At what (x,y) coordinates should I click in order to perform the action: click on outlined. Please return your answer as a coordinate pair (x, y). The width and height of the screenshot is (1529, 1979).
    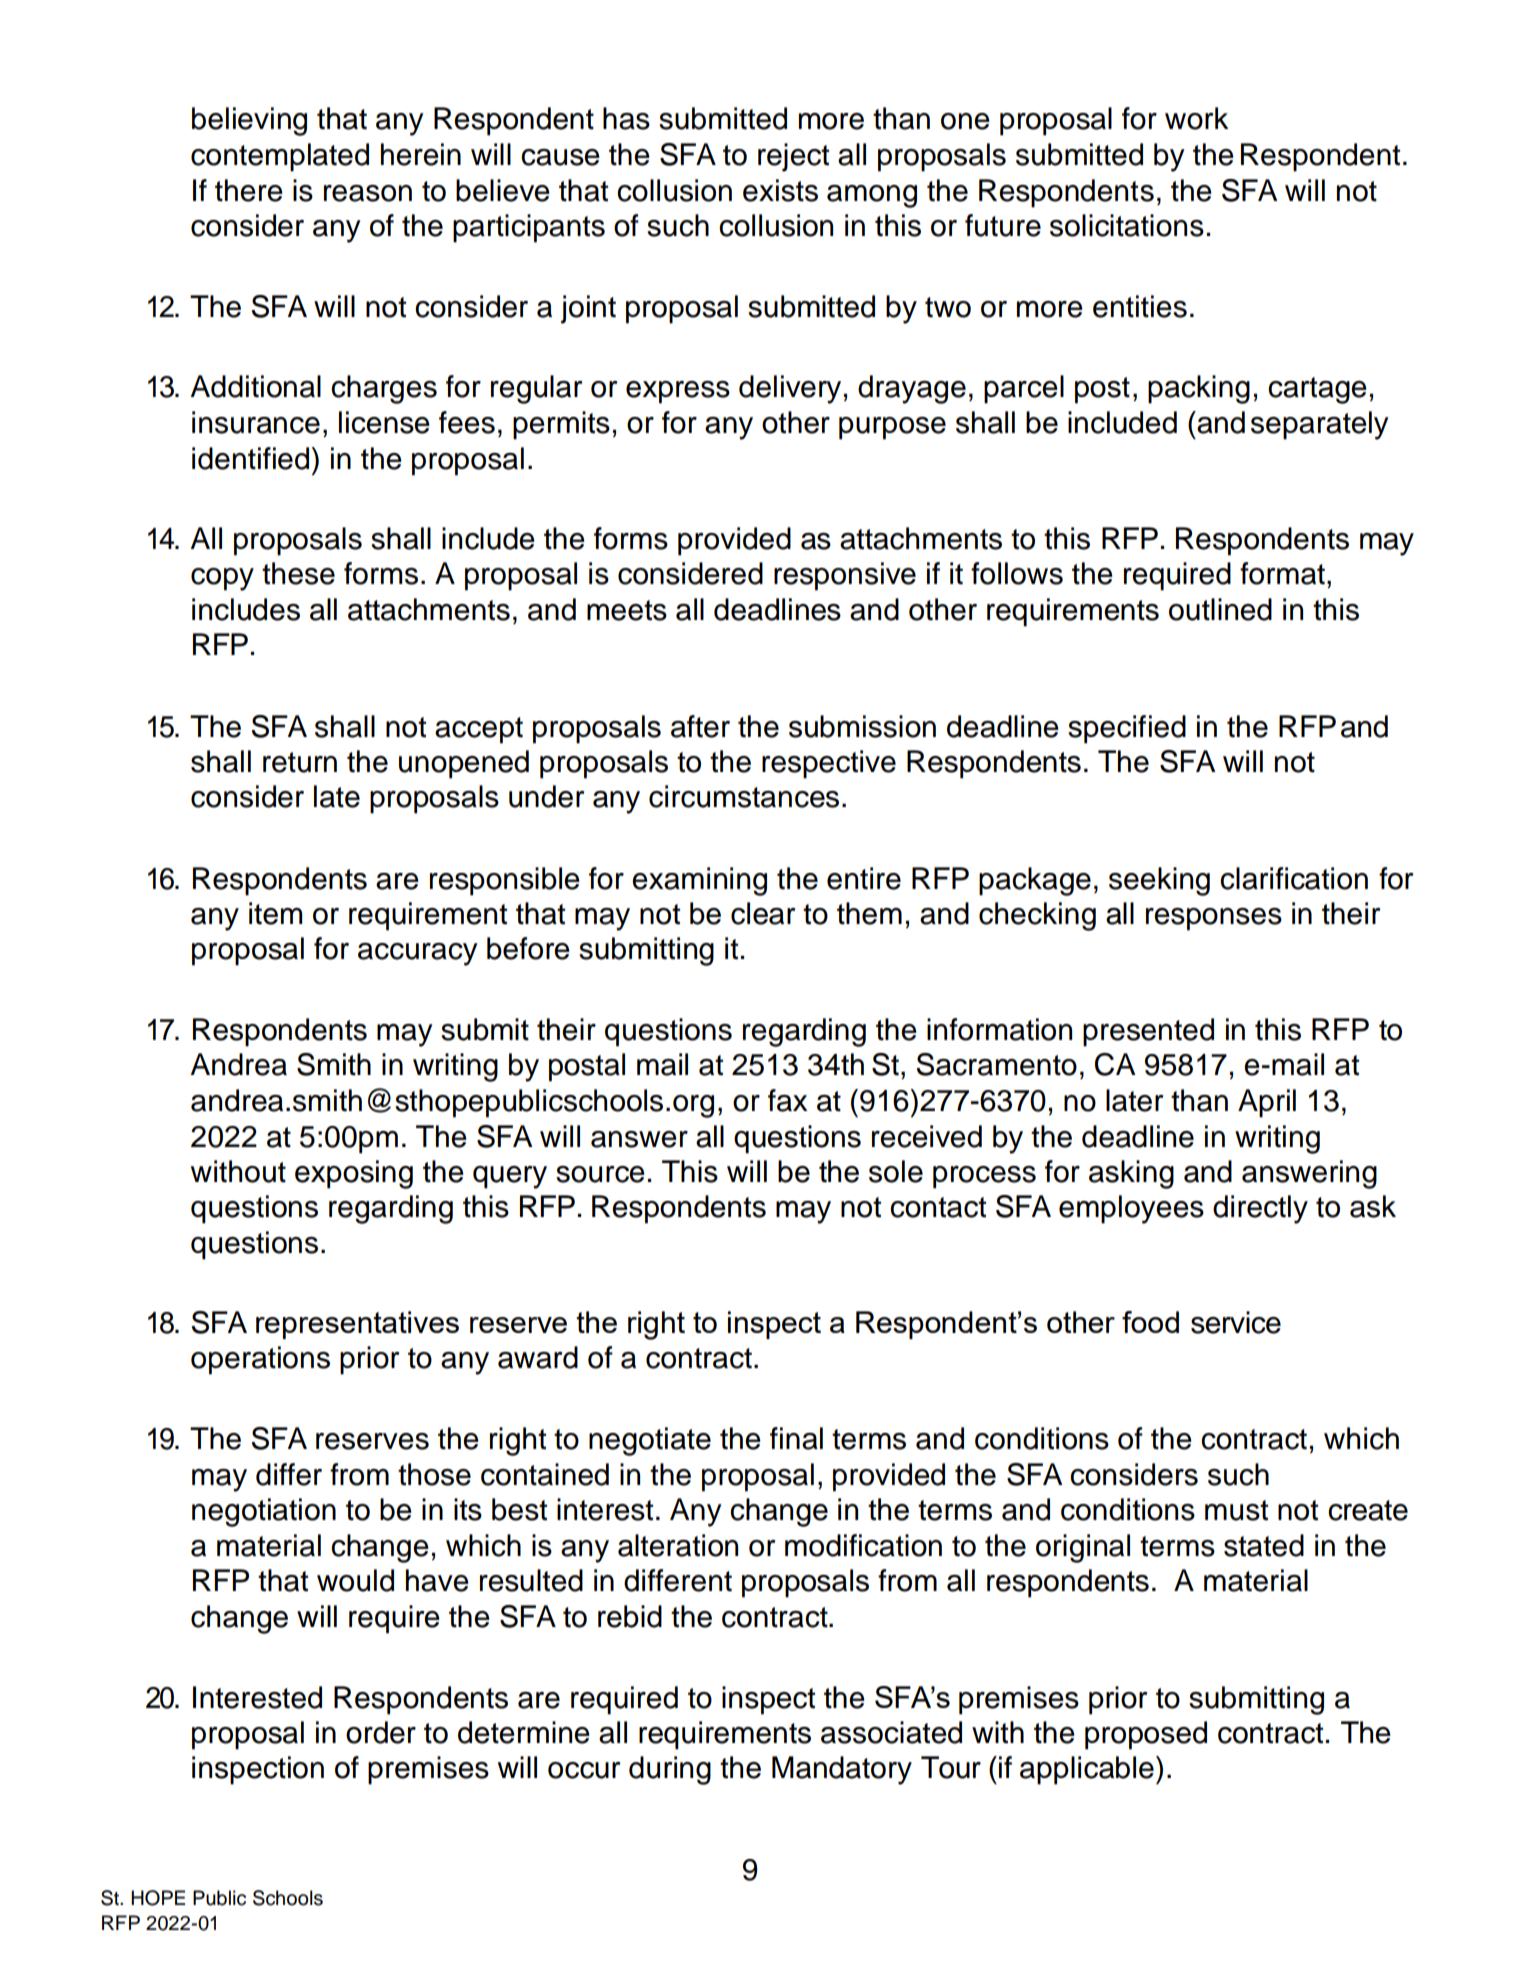
    Looking at the image, I should click on (1220, 609).
